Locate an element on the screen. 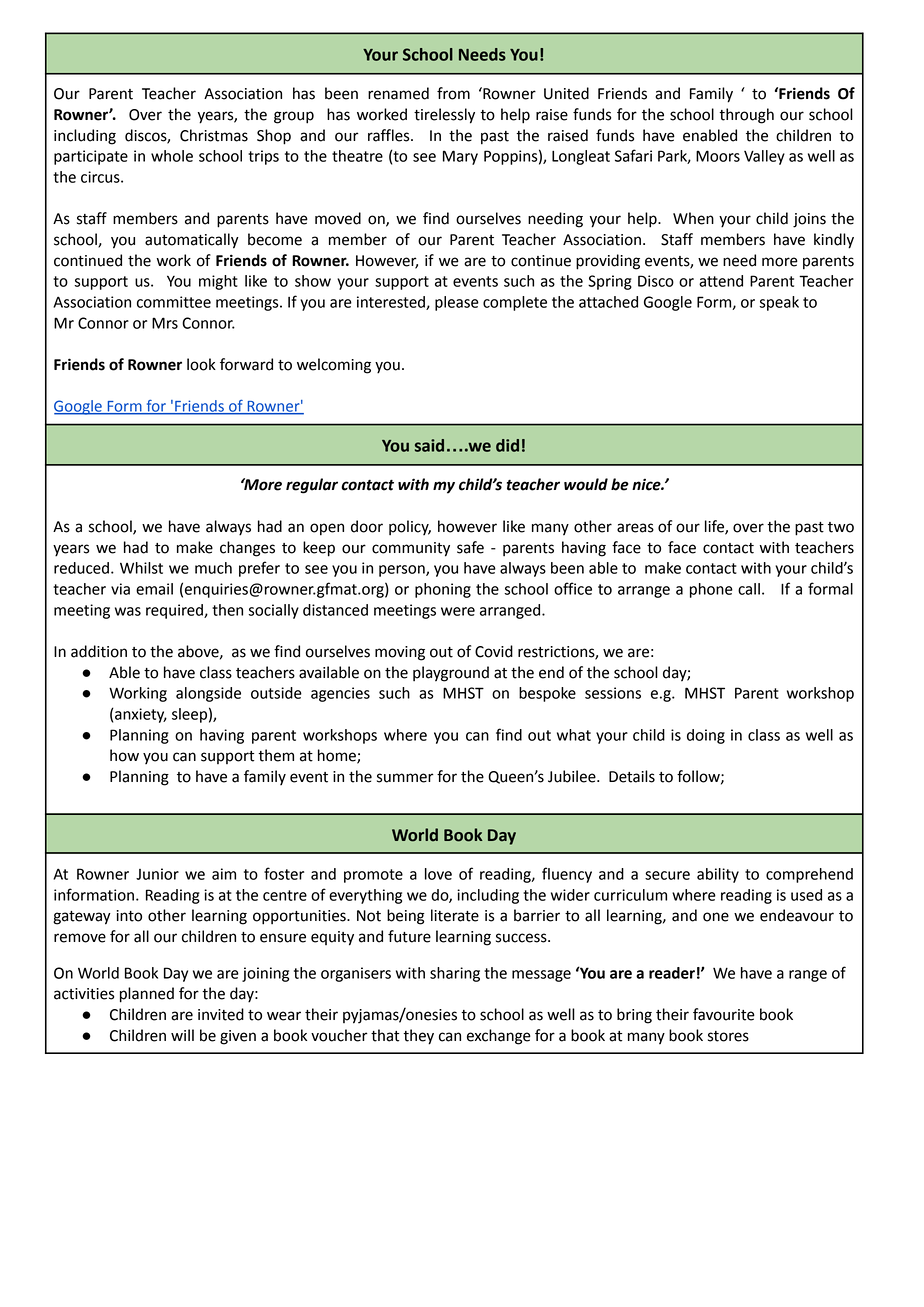 The height and width of the screenshot is (1307, 924). through is located at coordinates (746, 116).
